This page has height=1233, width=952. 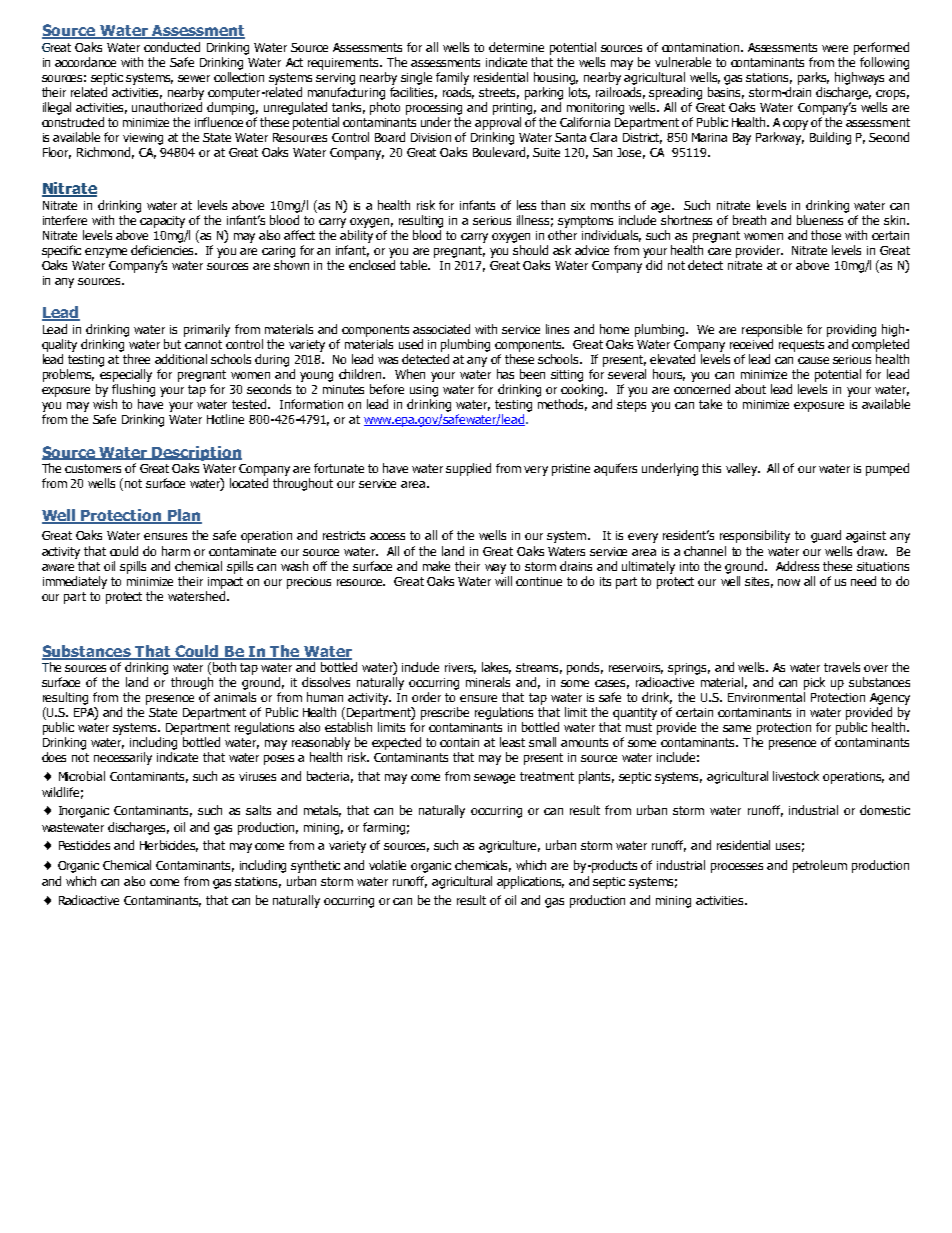 I want to click on sewer, so click(x=194, y=78).
